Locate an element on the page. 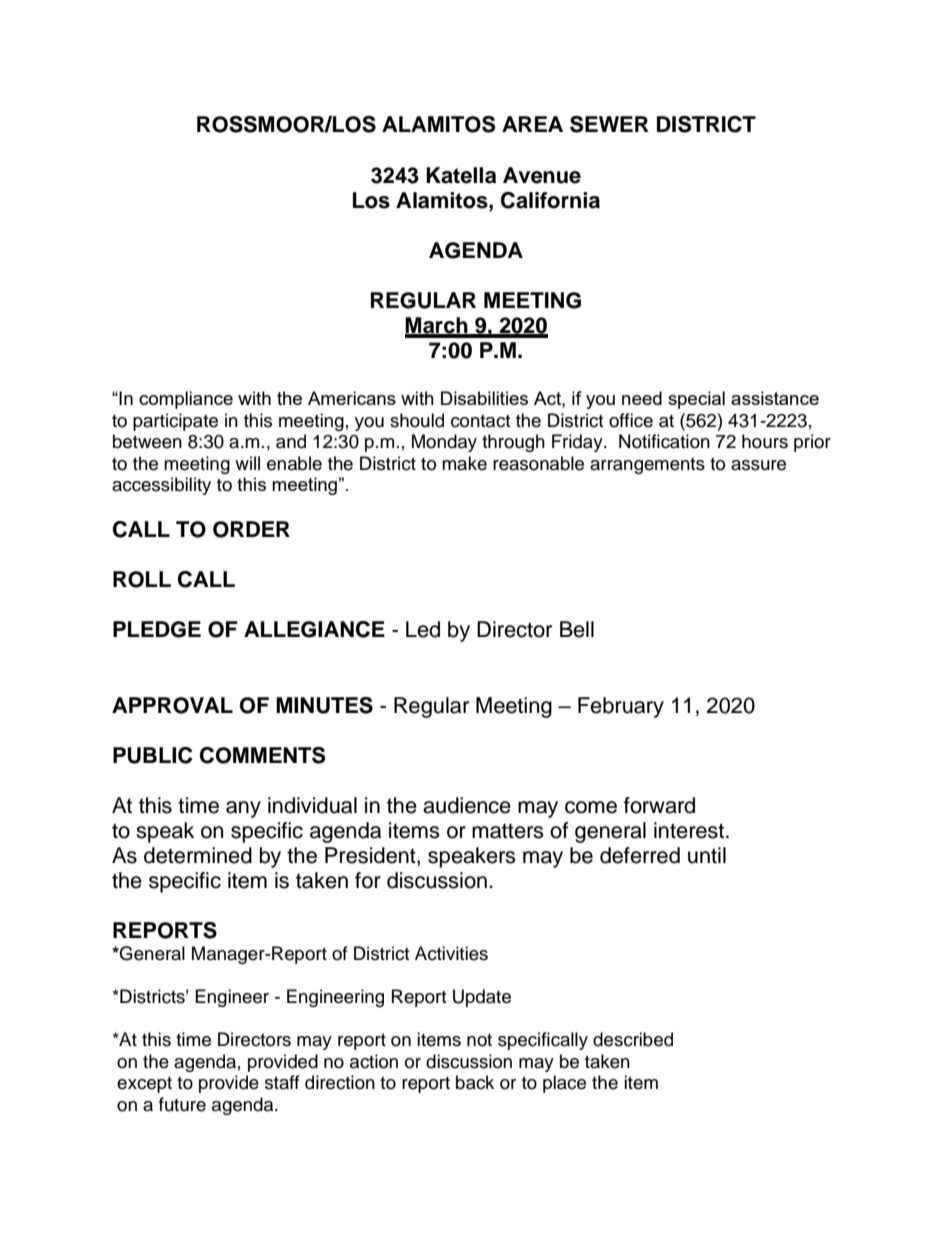  assure is located at coordinates (758, 465).
